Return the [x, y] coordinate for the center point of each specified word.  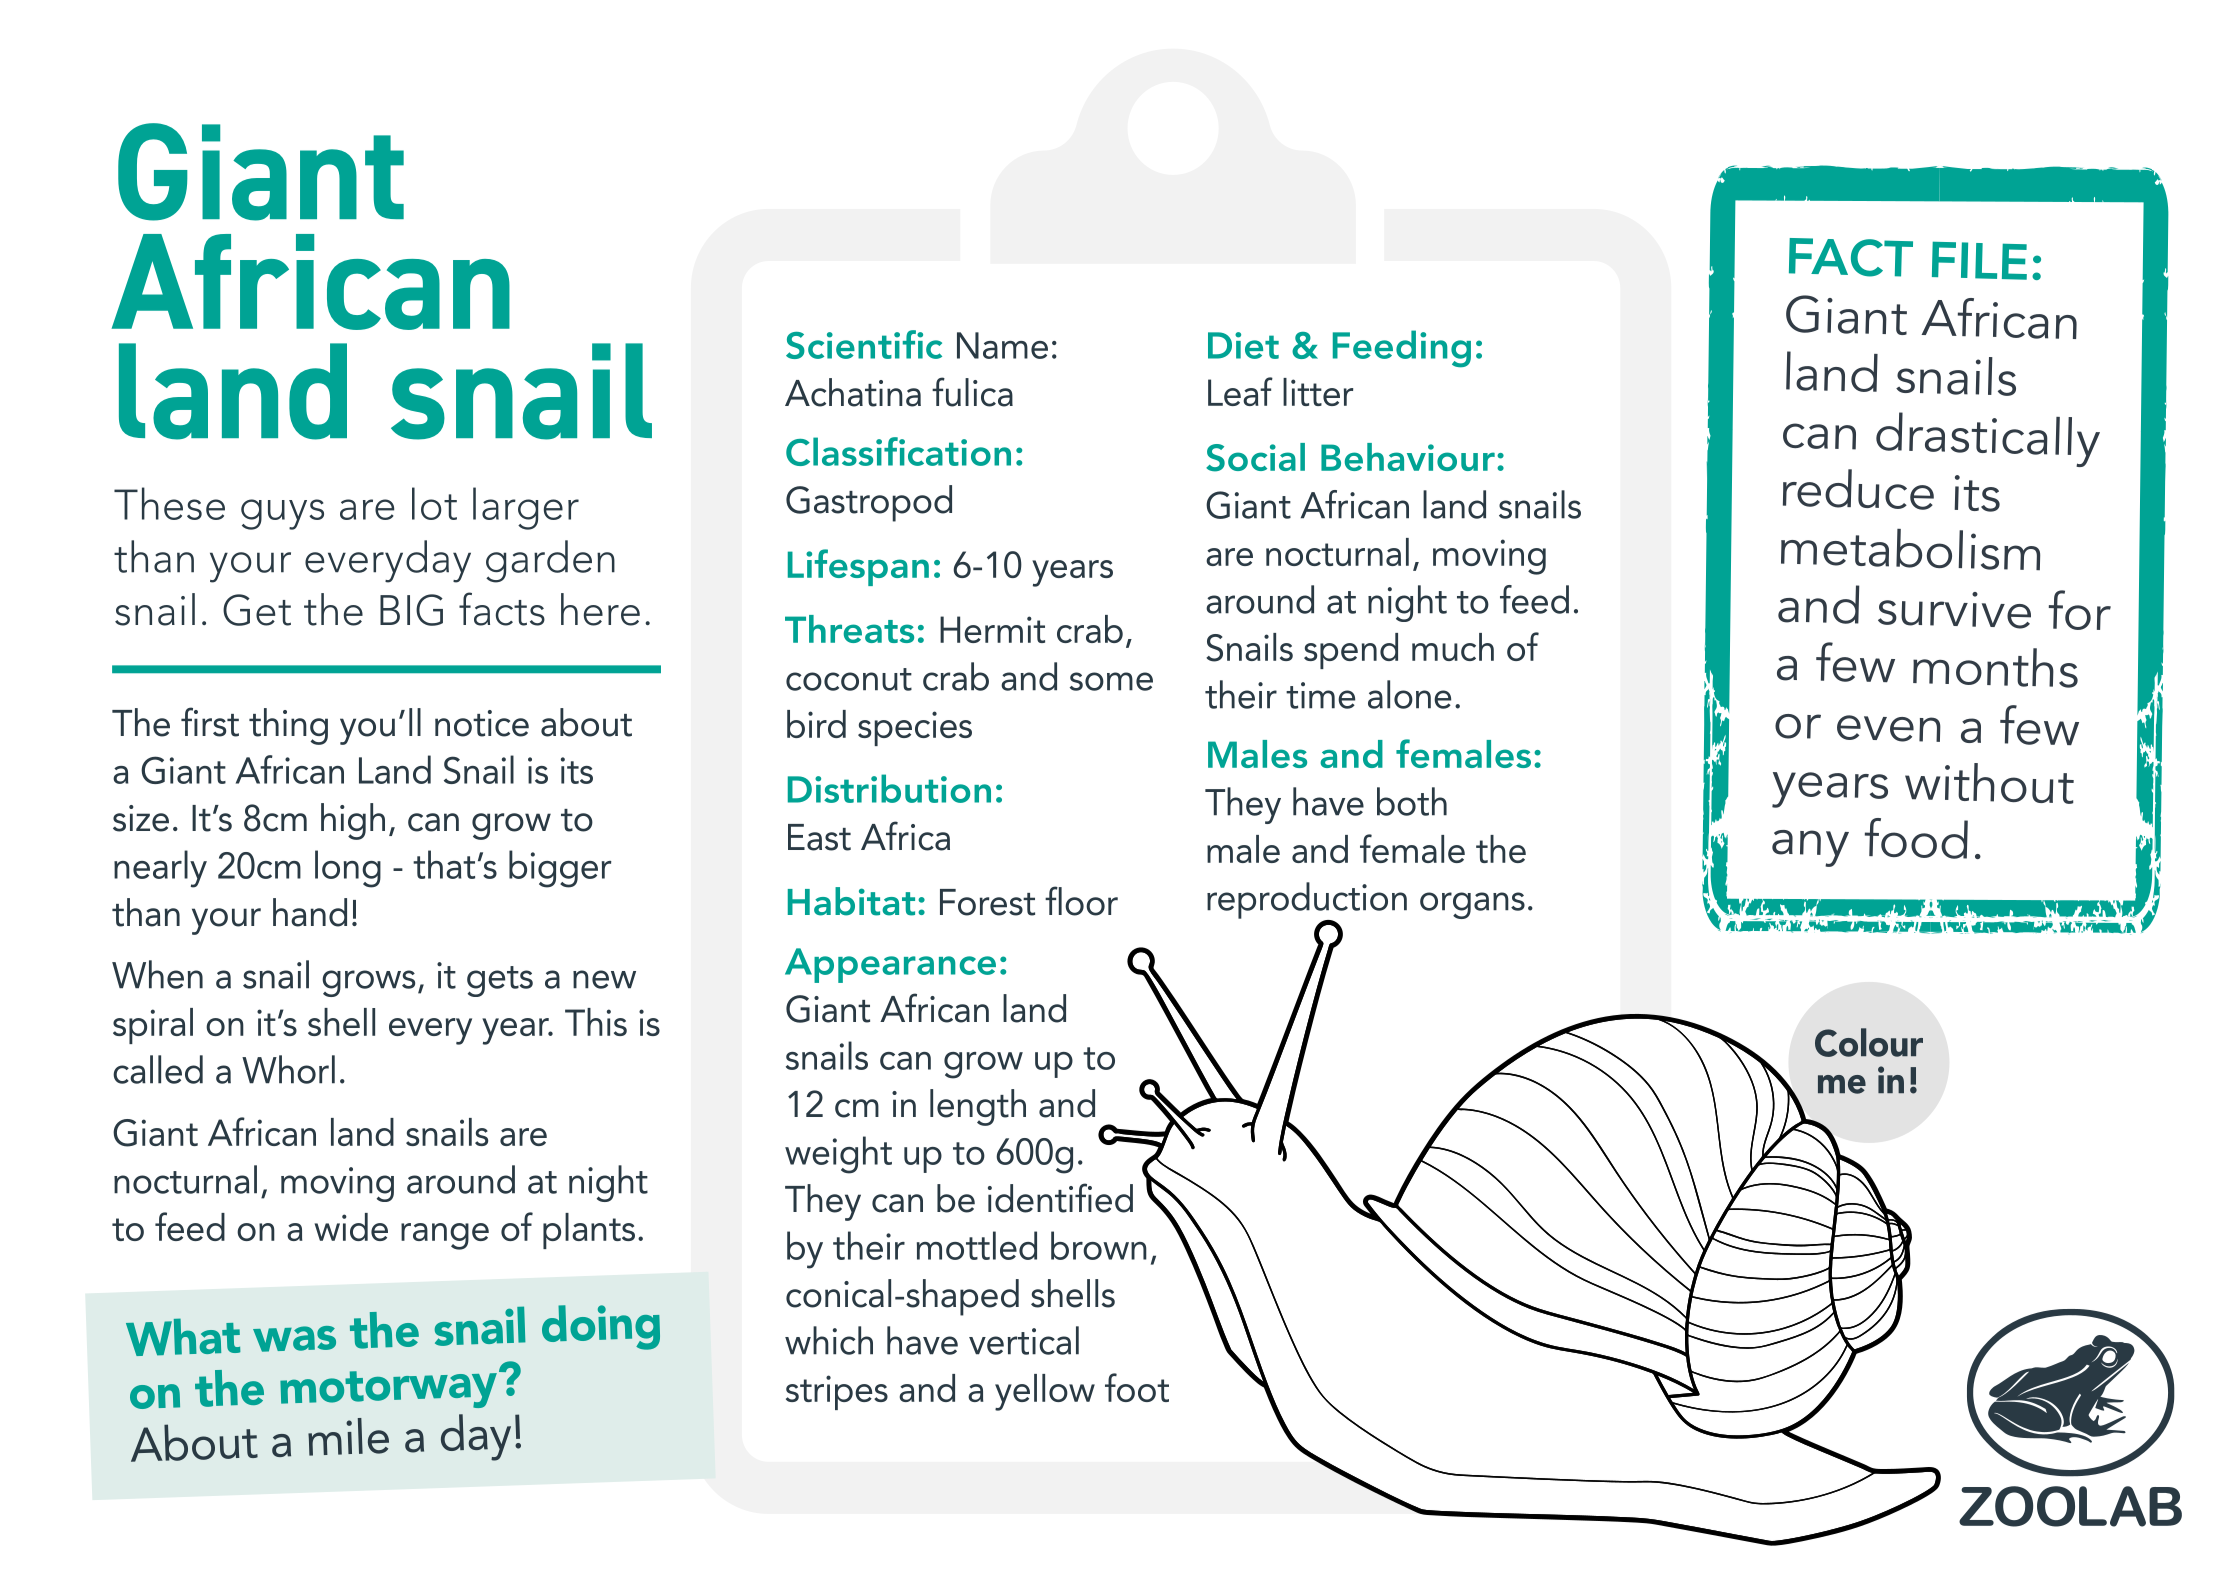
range [445, 1236]
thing [288, 726]
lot [434, 503]
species [915, 728]
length [978, 1107]
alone [1409, 694]
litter [1318, 392]
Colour [1869, 1042]
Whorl [288, 1069]
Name [1002, 345]
